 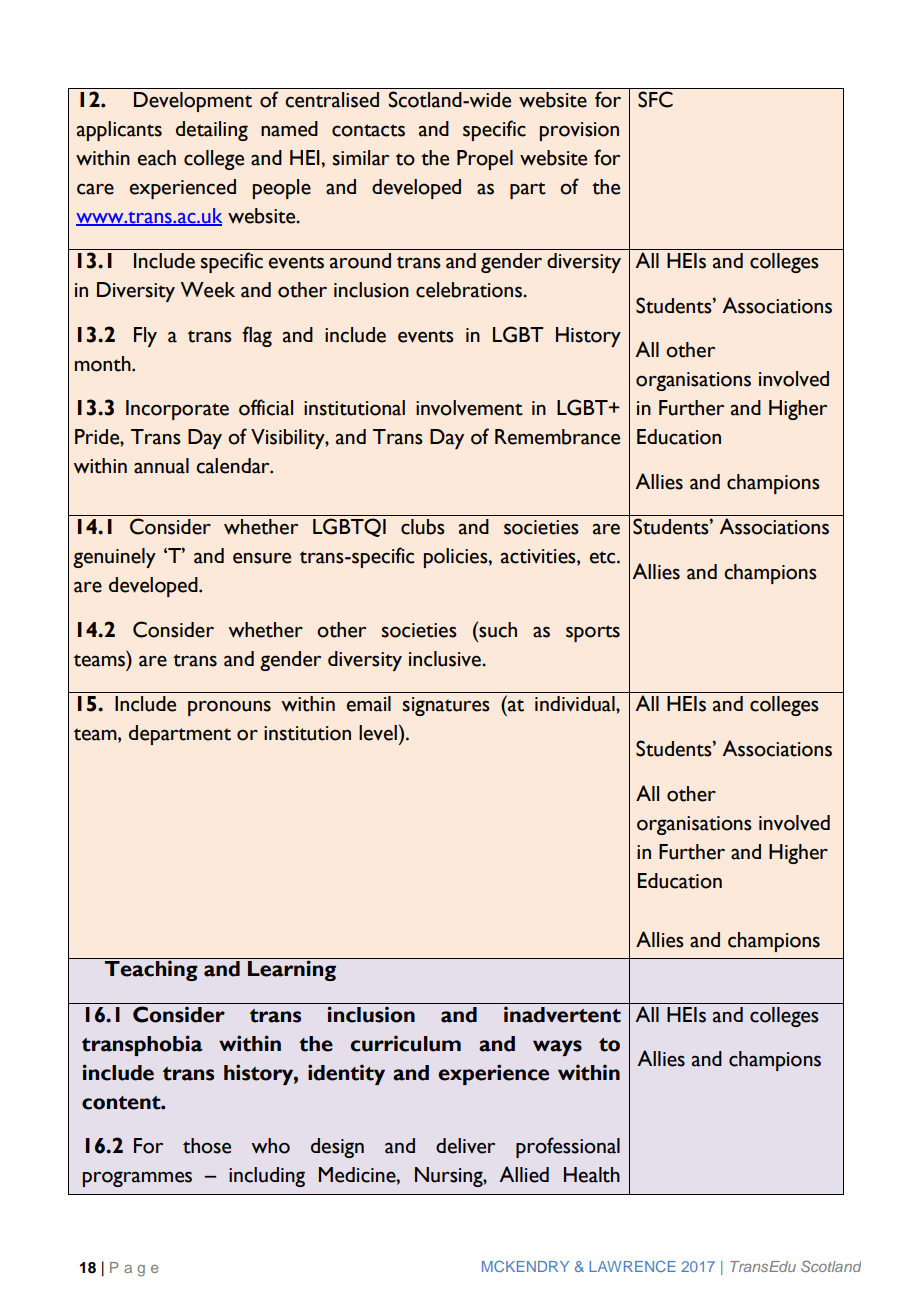 What do you see at coordinates (562, 1014) in the screenshot?
I see `inadvertent` at bounding box center [562, 1014].
